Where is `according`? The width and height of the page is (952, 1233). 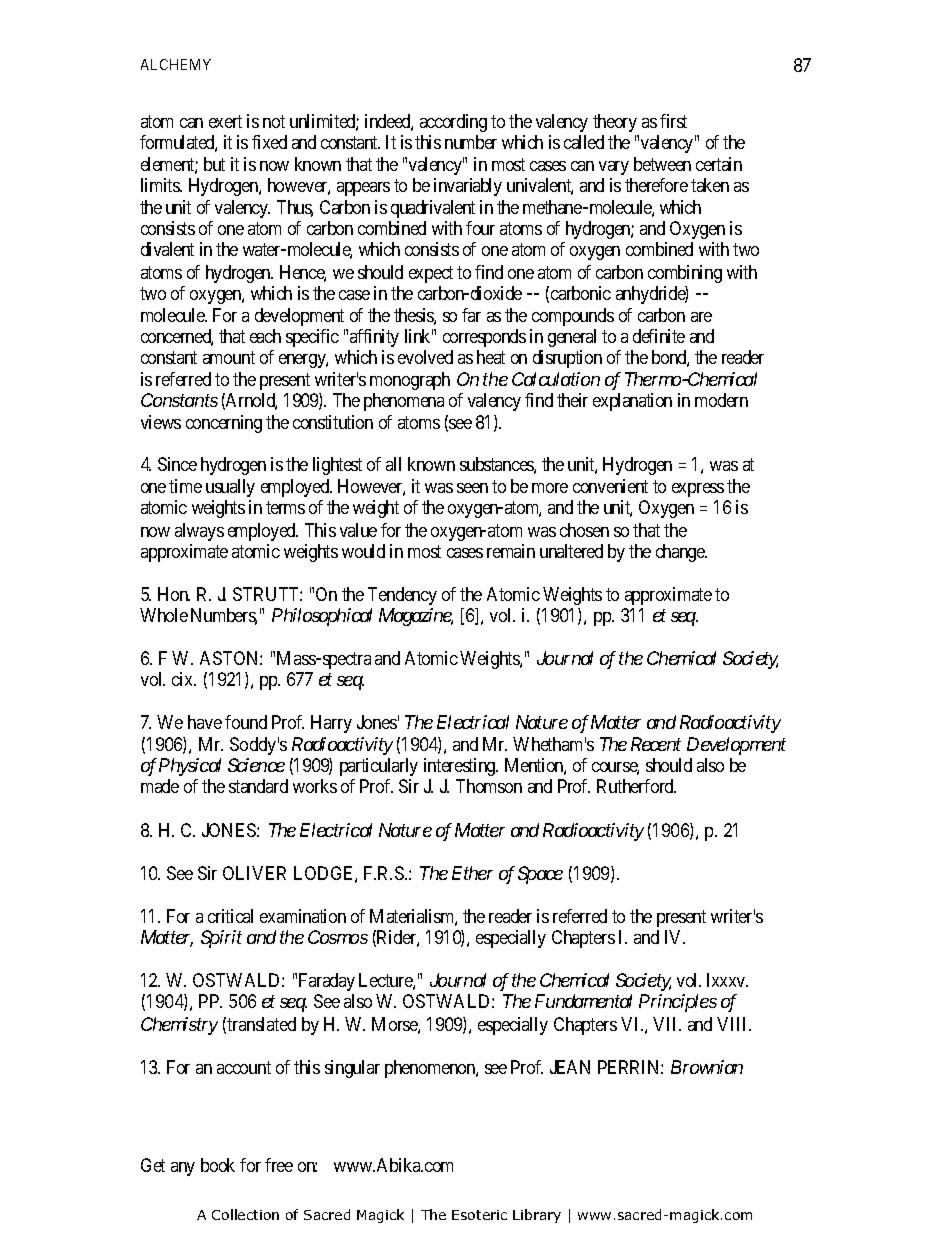 according is located at coordinates (453, 123).
